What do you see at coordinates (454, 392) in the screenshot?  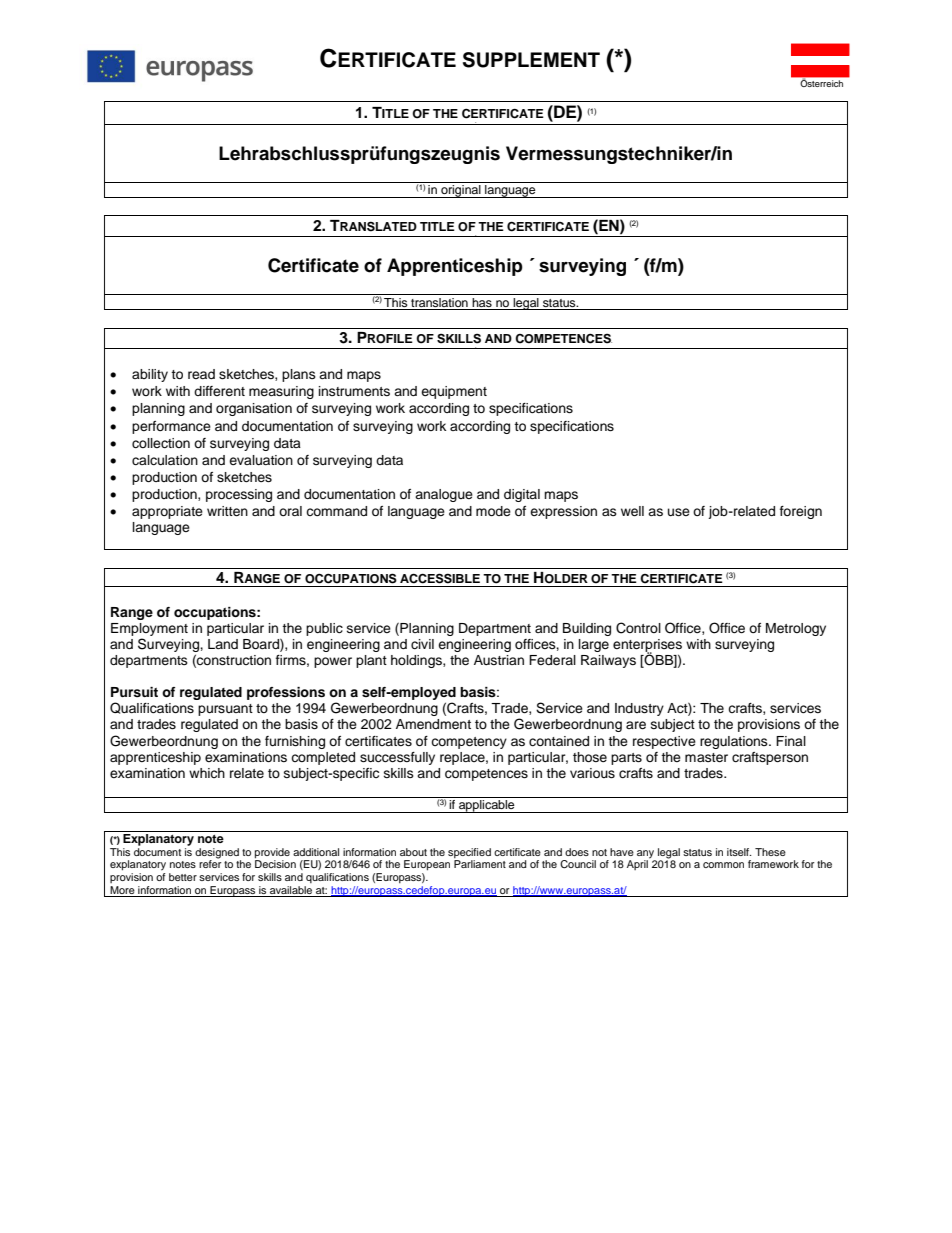 I see `equipment` at bounding box center [454, 392].
